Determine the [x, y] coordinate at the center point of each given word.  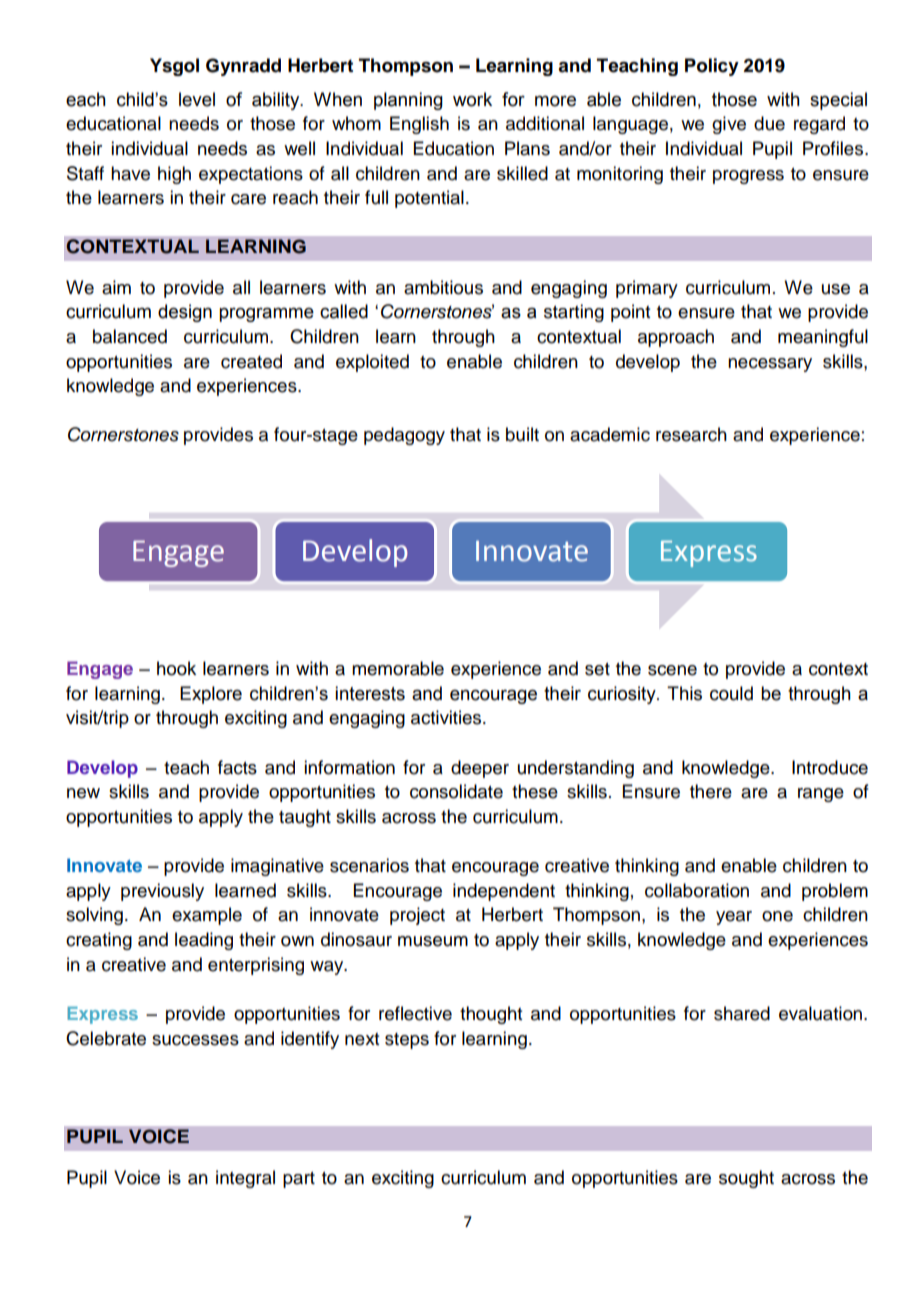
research [691, 434]
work [472, 99]
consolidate [456, 791]
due [769, 123]
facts [237, 767]
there [711, 791]
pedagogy [404, 436]
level [197, 99]
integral [245, 1179]
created [251, 361]
